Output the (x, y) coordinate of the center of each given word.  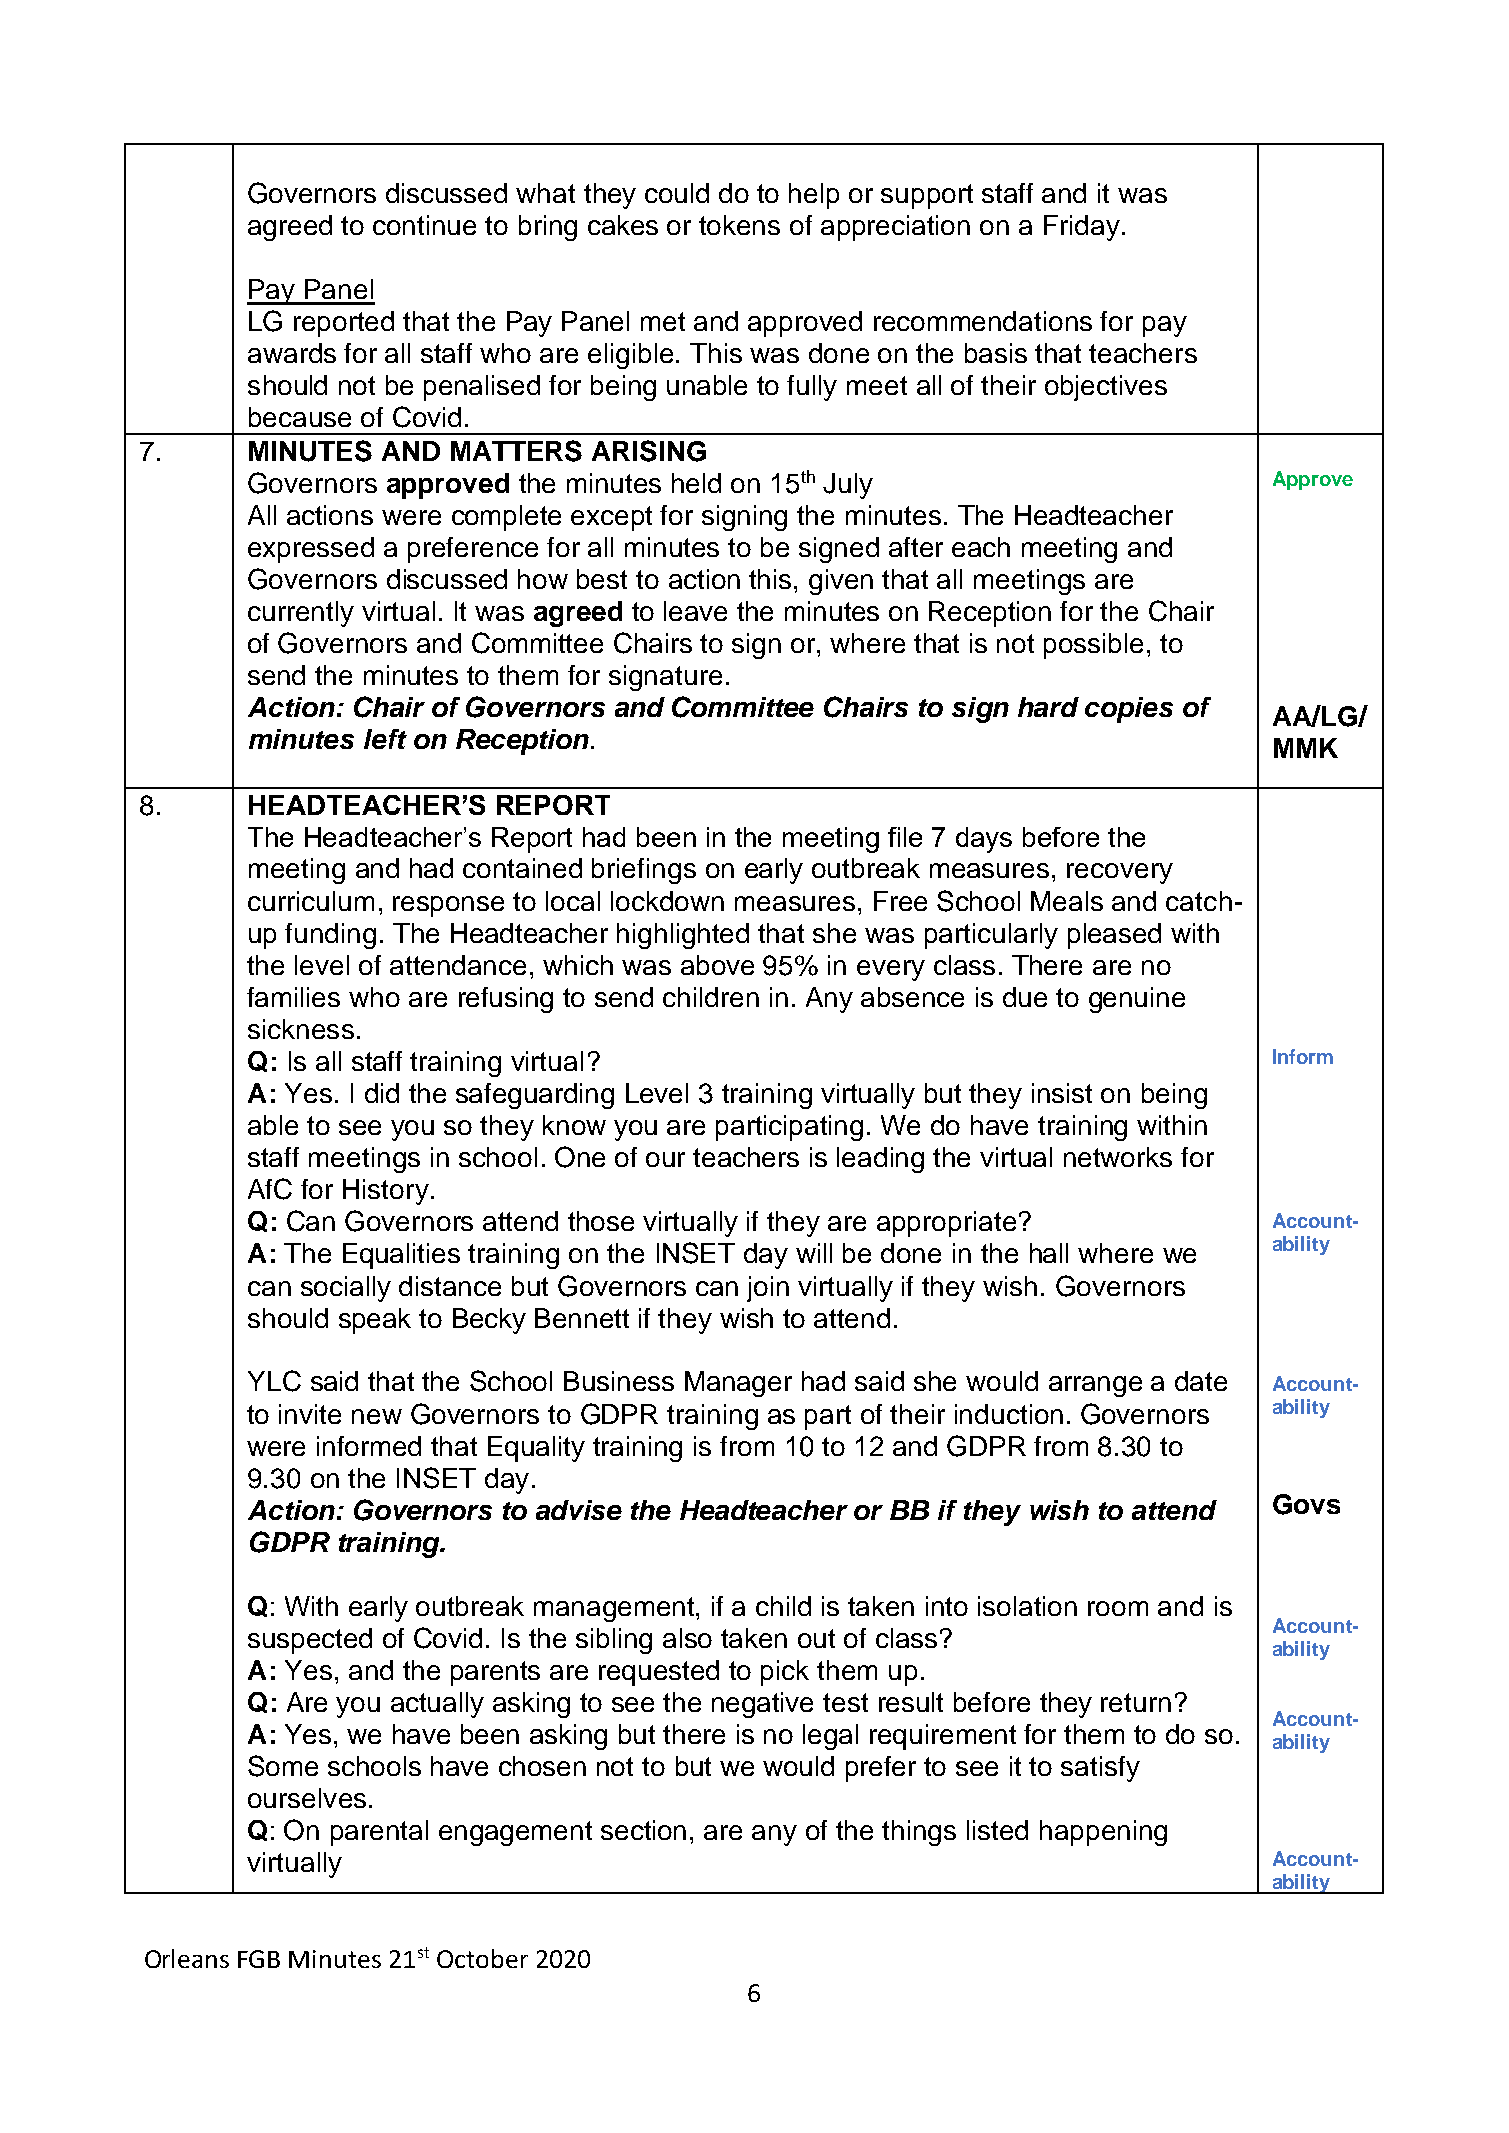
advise (579, 1510)
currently (301, 614)
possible (1093, 646)
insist (1062, 1093)
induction (1009, 1414)
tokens (739, 225)
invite (310, 1414)
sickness (301, 1029)
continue (424, 225)
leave (695, 611)
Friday (1082, 228)
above (717, 965)
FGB (259, 1959)
